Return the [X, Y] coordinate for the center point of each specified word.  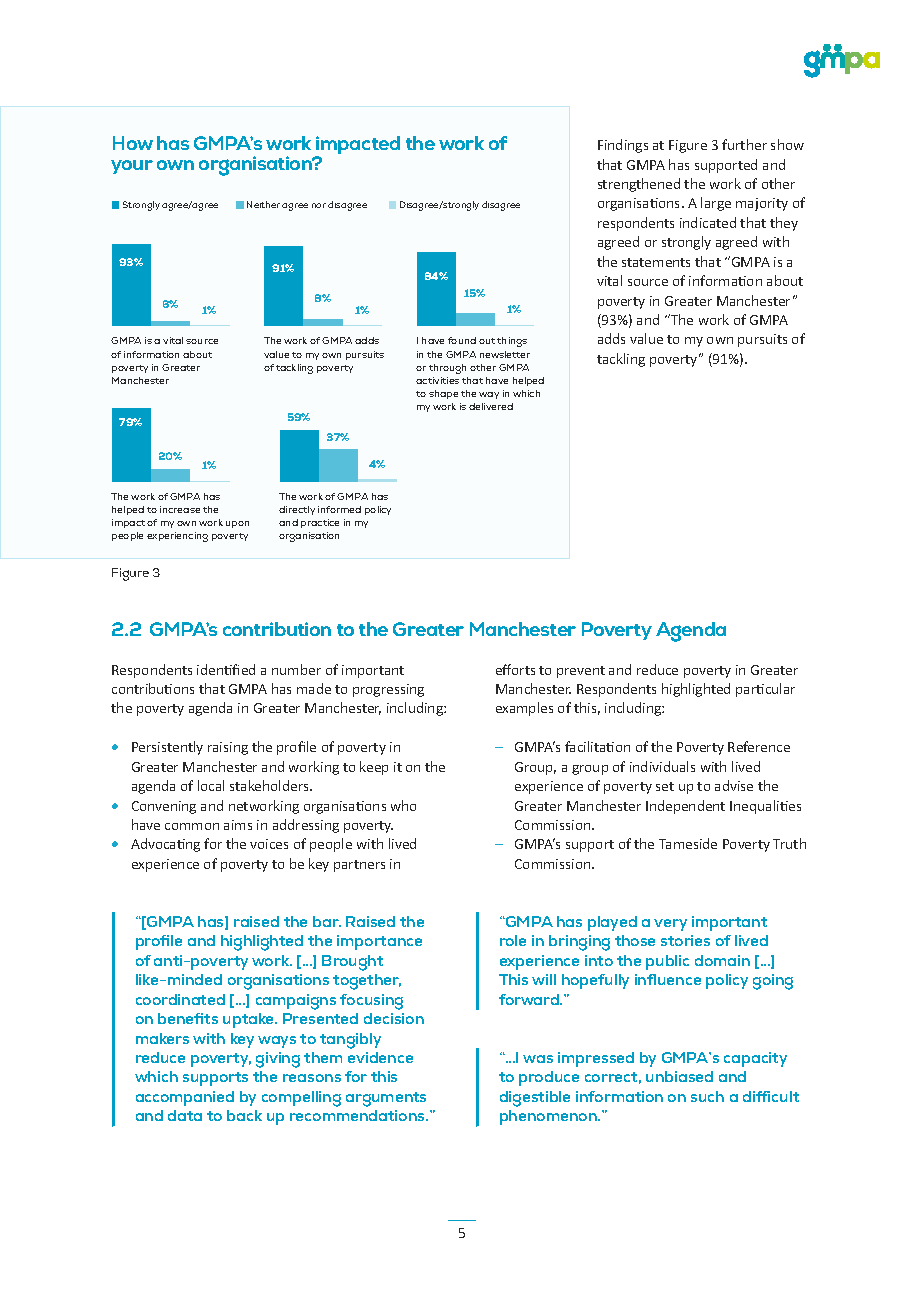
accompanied [185, 1098]
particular [765, 690]
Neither [263, 204]
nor [319, 205]
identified [226, 669]
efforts [515, 669]
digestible [535, 1099]
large [716, 204]
